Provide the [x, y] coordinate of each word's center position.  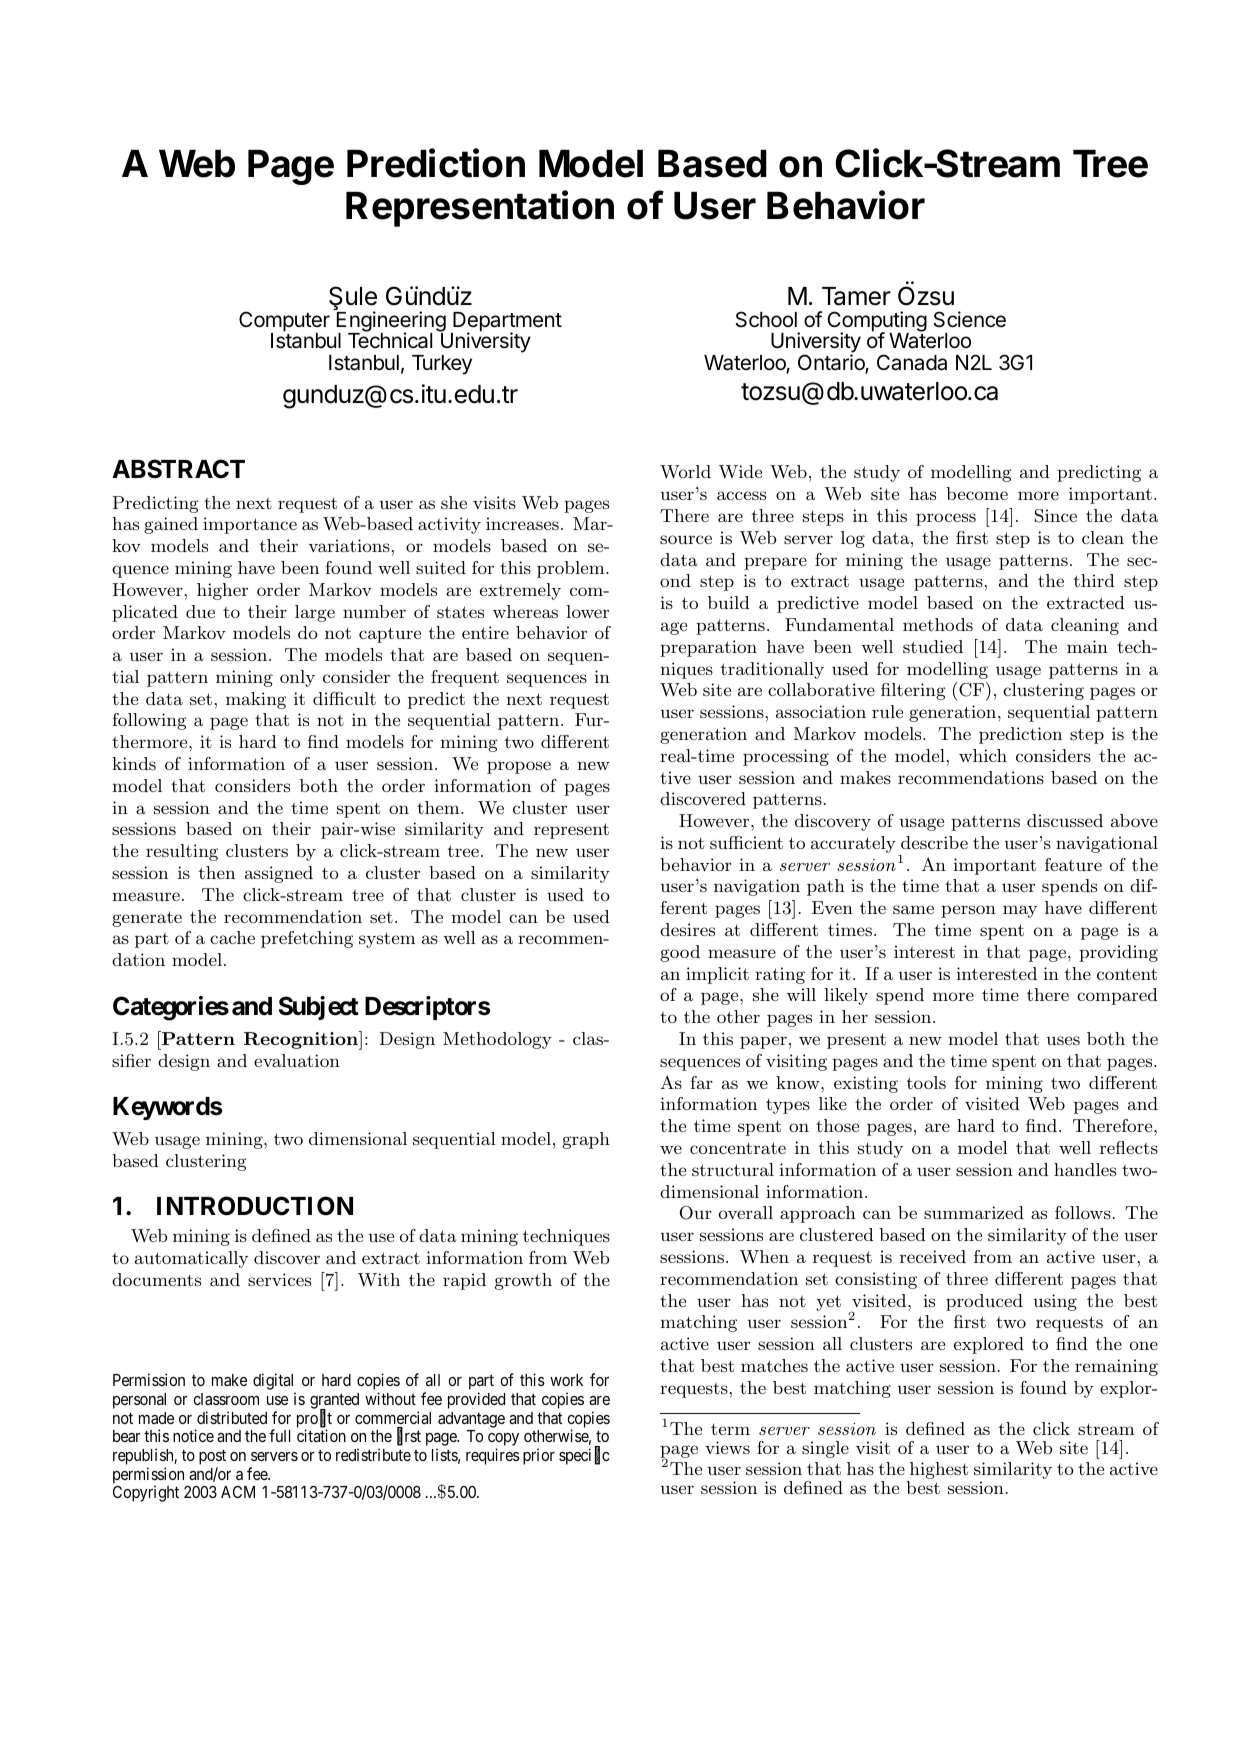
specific [584, 1456]
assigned [279, 874]
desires [687, 929]
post [212, 1459]
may [1020, 911]
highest [938, 1472]
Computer [284, 322]
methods [938, 624]
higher [222, 591]
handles [1085, 1169]
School [766, 319]
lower [587, 611]
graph [586, 1140]
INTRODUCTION [255, 1206]
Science [970, 319]
